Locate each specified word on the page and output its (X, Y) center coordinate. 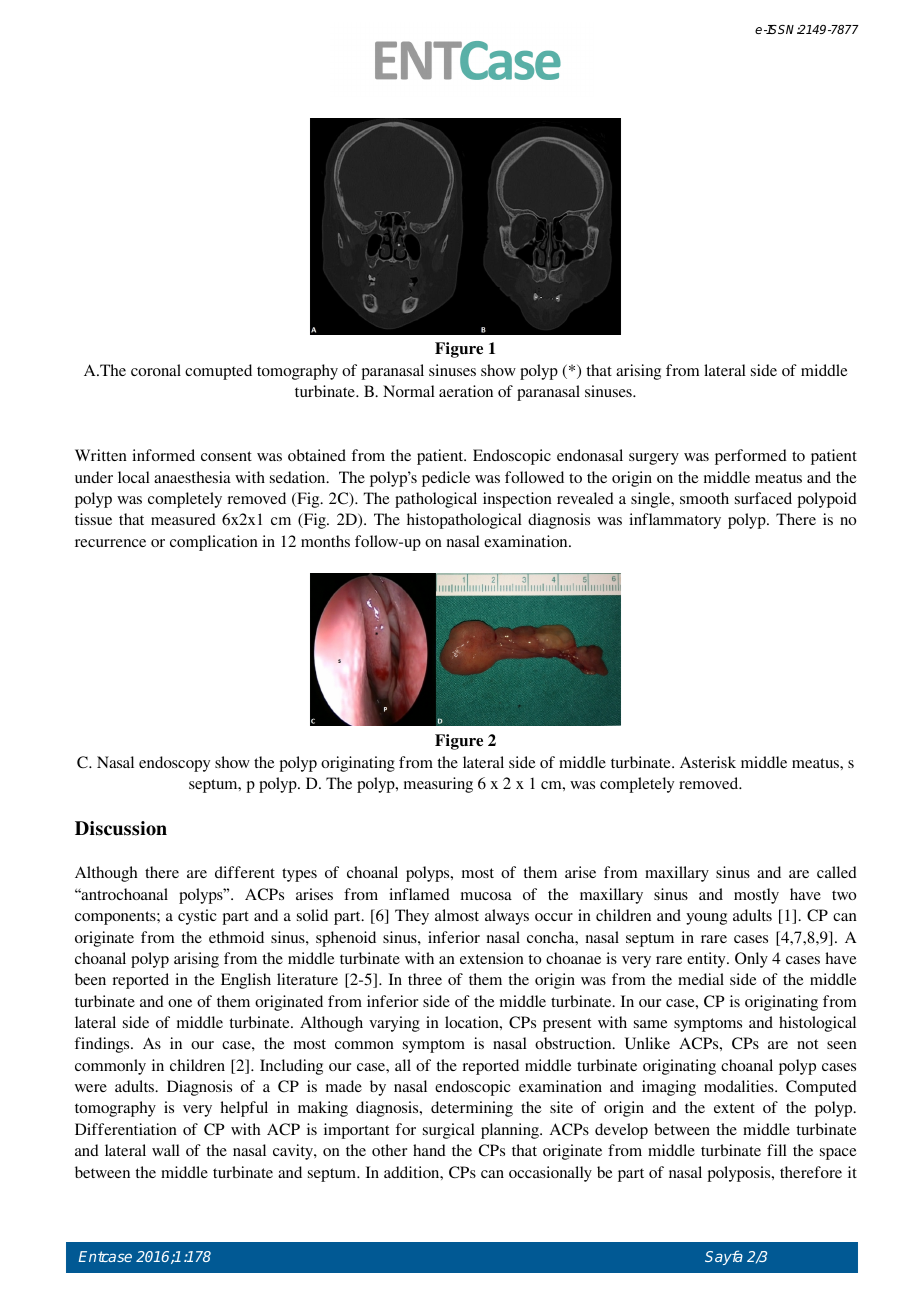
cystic (197, 917)
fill (777, 1150)
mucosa (486, 896)
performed (751, 457)
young (706, 919)
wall (166, 1150)
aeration (466, 391)
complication (214, 543)
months (325, 541)
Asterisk (708, 762)
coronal (156, 370)
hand (429, 1150)
